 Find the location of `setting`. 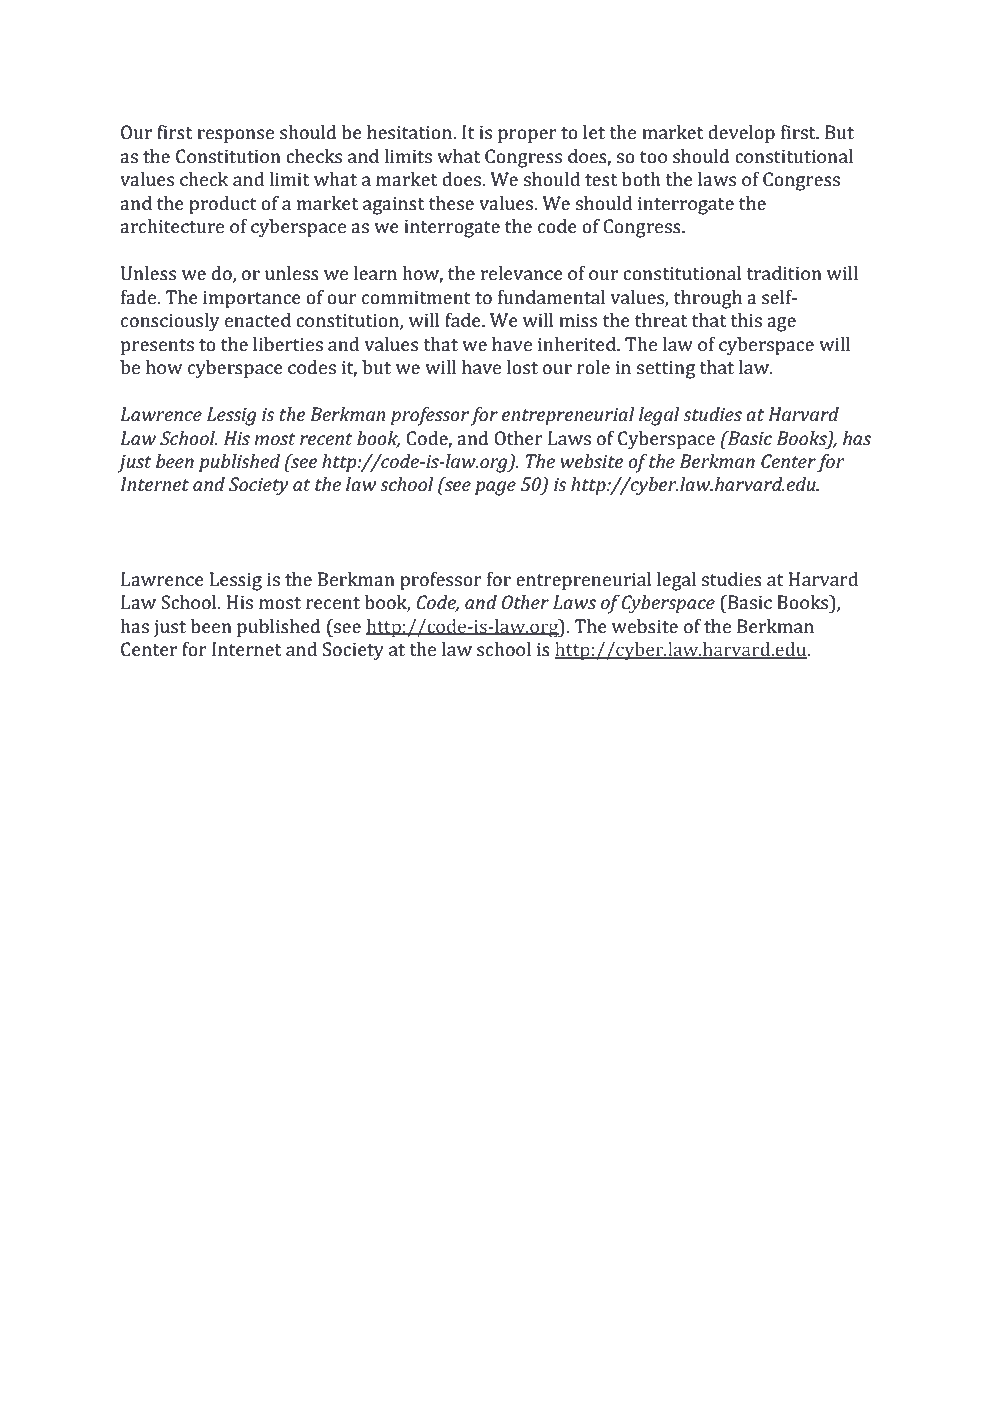

setting is located at coordinates (665, 369).
